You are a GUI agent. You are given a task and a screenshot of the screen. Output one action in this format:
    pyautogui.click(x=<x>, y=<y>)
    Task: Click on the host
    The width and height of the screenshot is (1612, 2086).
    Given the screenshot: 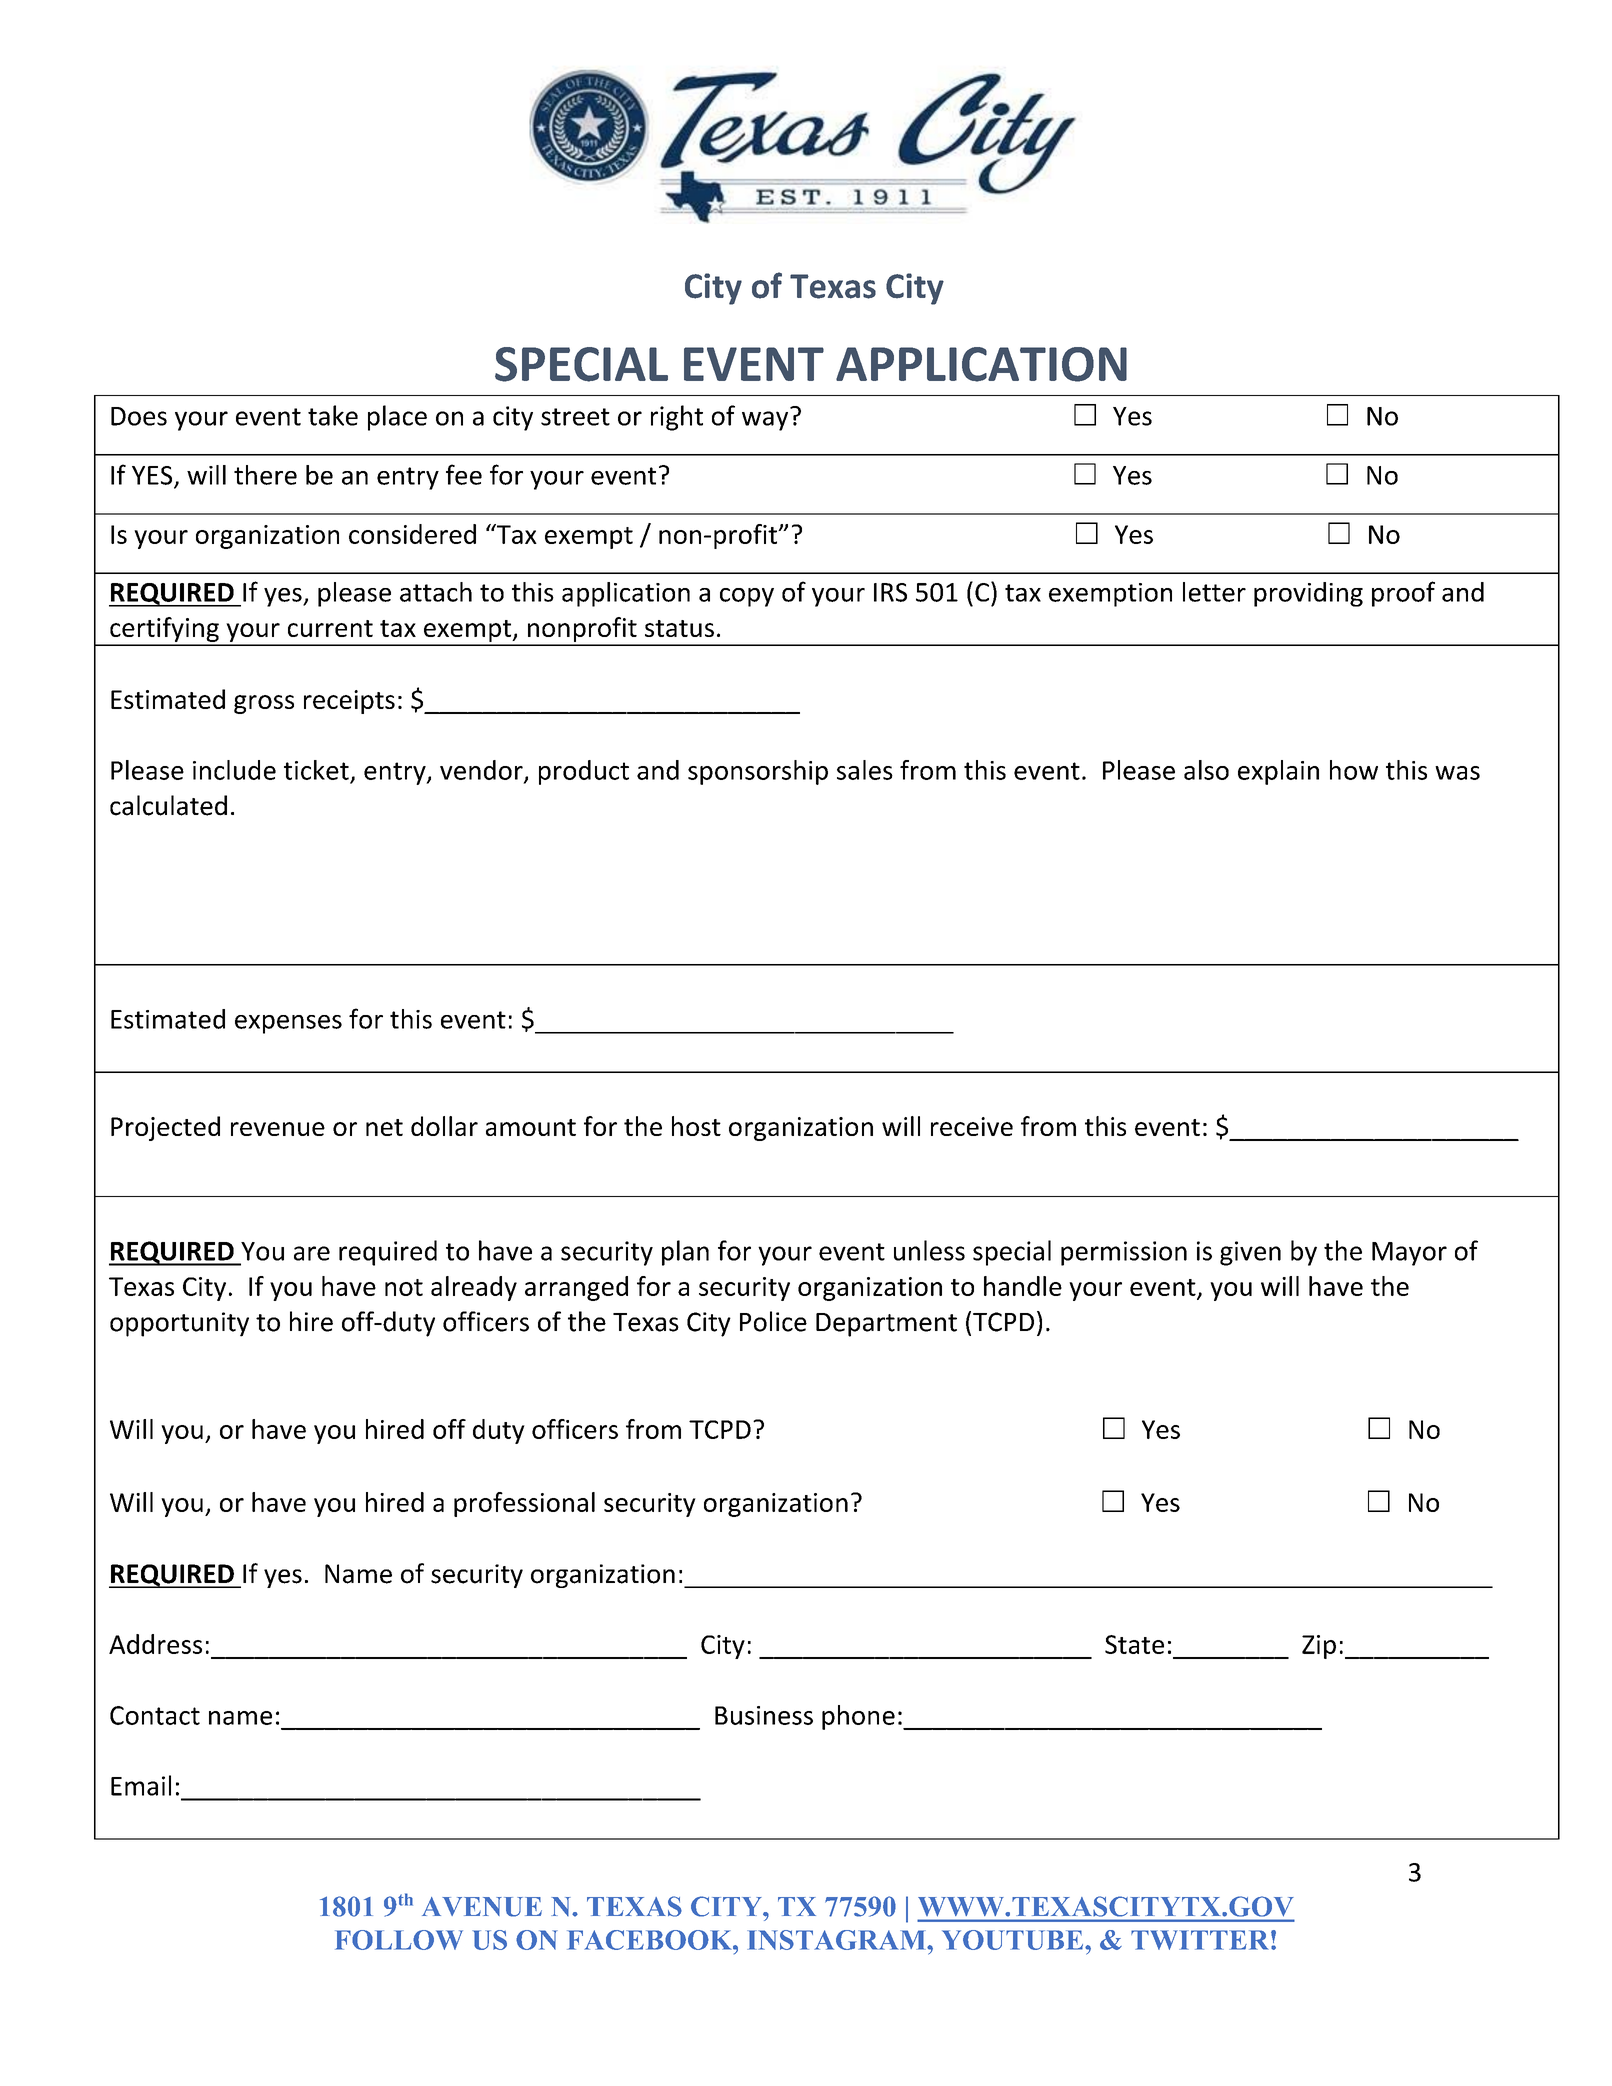 What is the action you would take?
    pyautogui.click(x=696, y=1126)
